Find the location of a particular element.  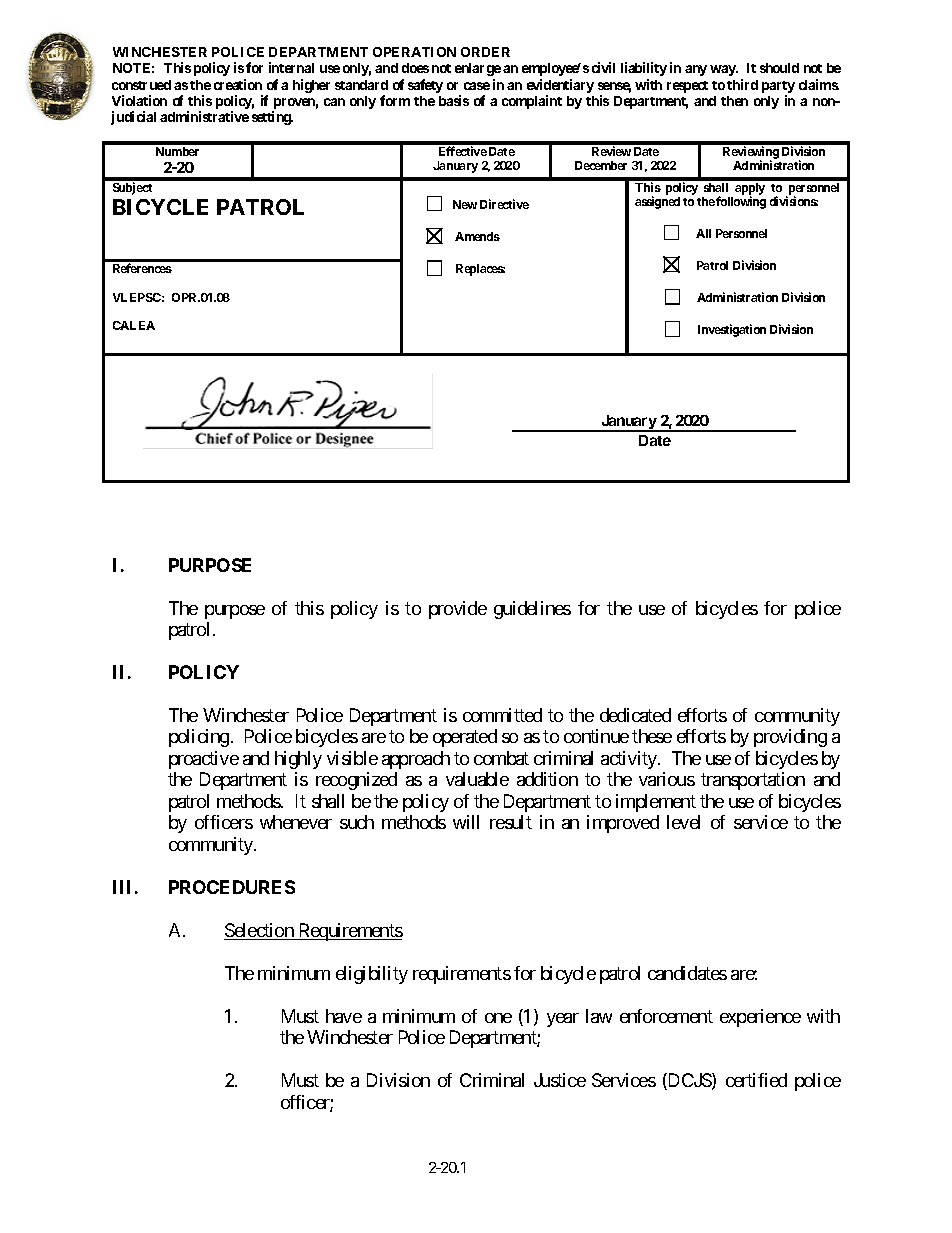

Selection is located at coordinates (260, 931).
